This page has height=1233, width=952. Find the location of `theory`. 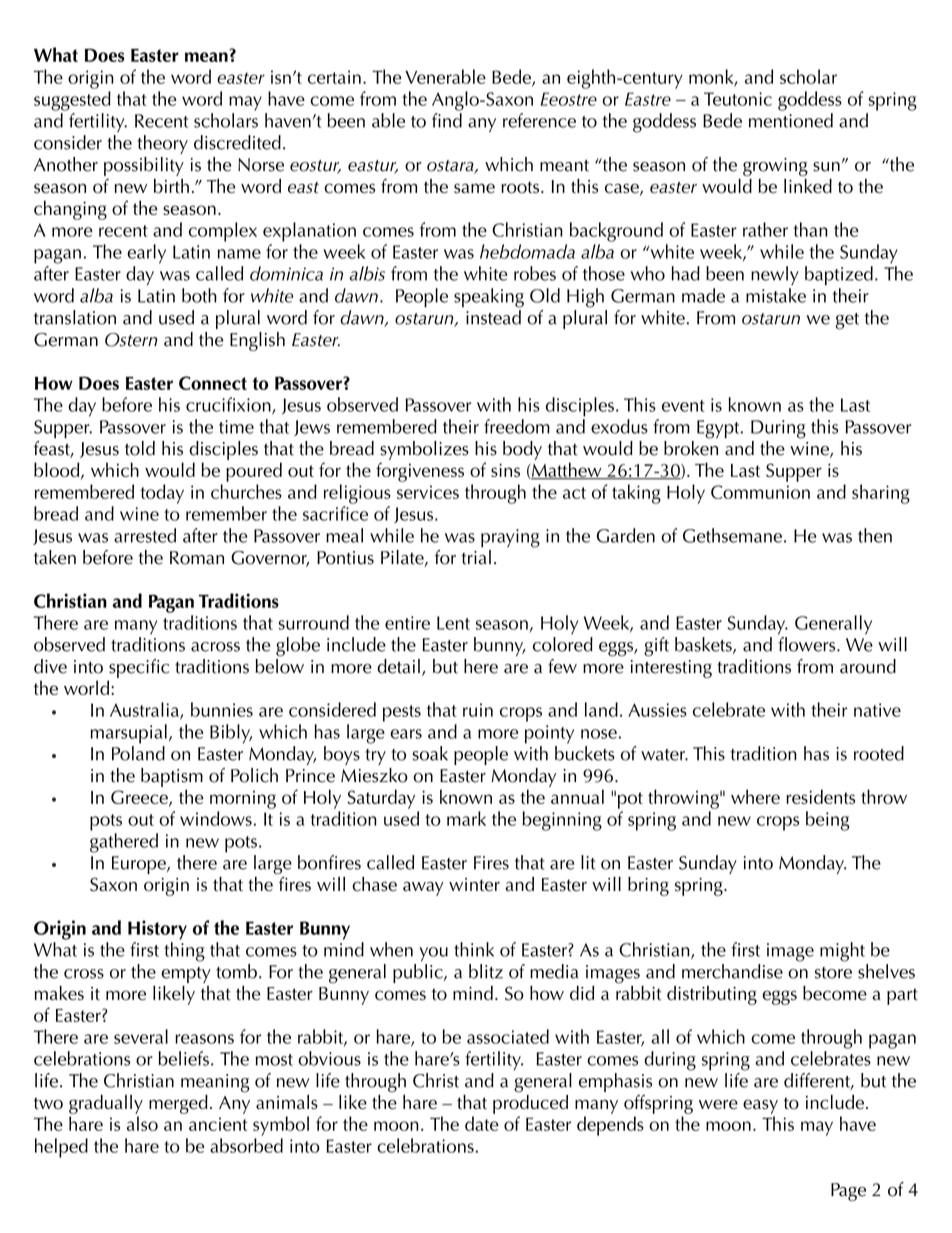

theory is located at coordinates (162, 144).
